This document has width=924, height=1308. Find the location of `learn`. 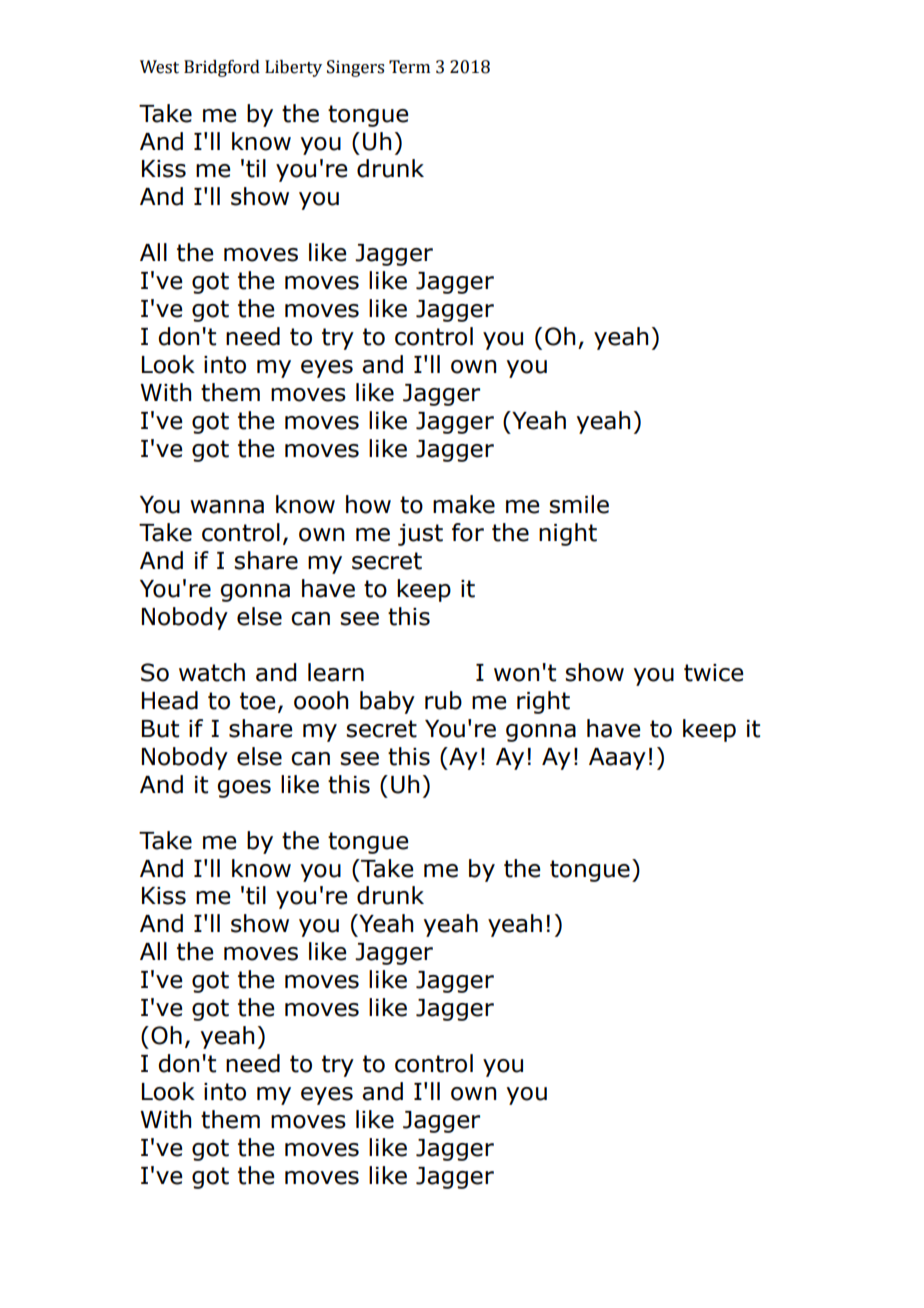

learn is located at coordinates (336, 672).
